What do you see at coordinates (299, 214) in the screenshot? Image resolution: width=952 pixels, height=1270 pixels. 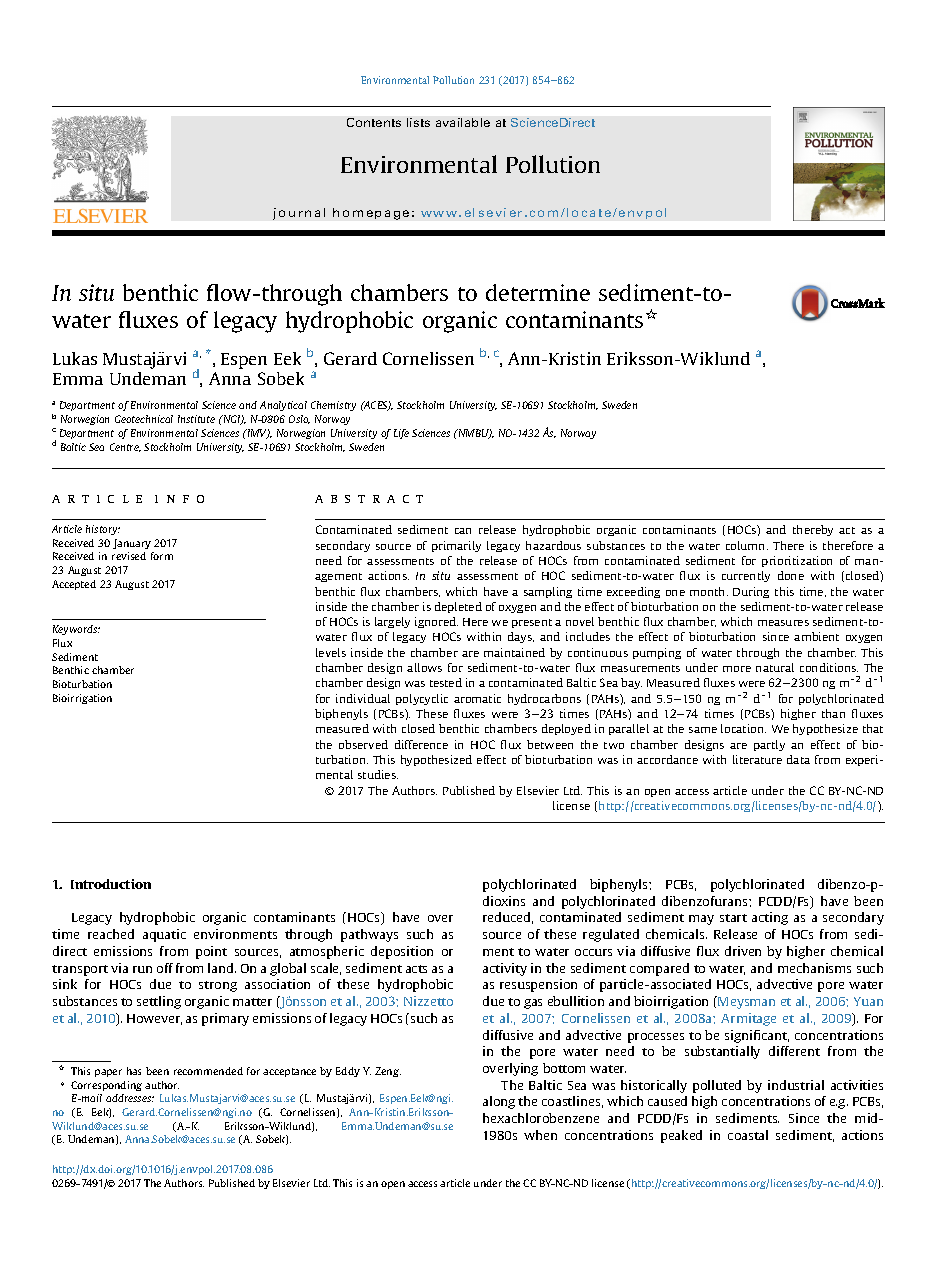 I see `journal` at bounding box center [299, 214].
